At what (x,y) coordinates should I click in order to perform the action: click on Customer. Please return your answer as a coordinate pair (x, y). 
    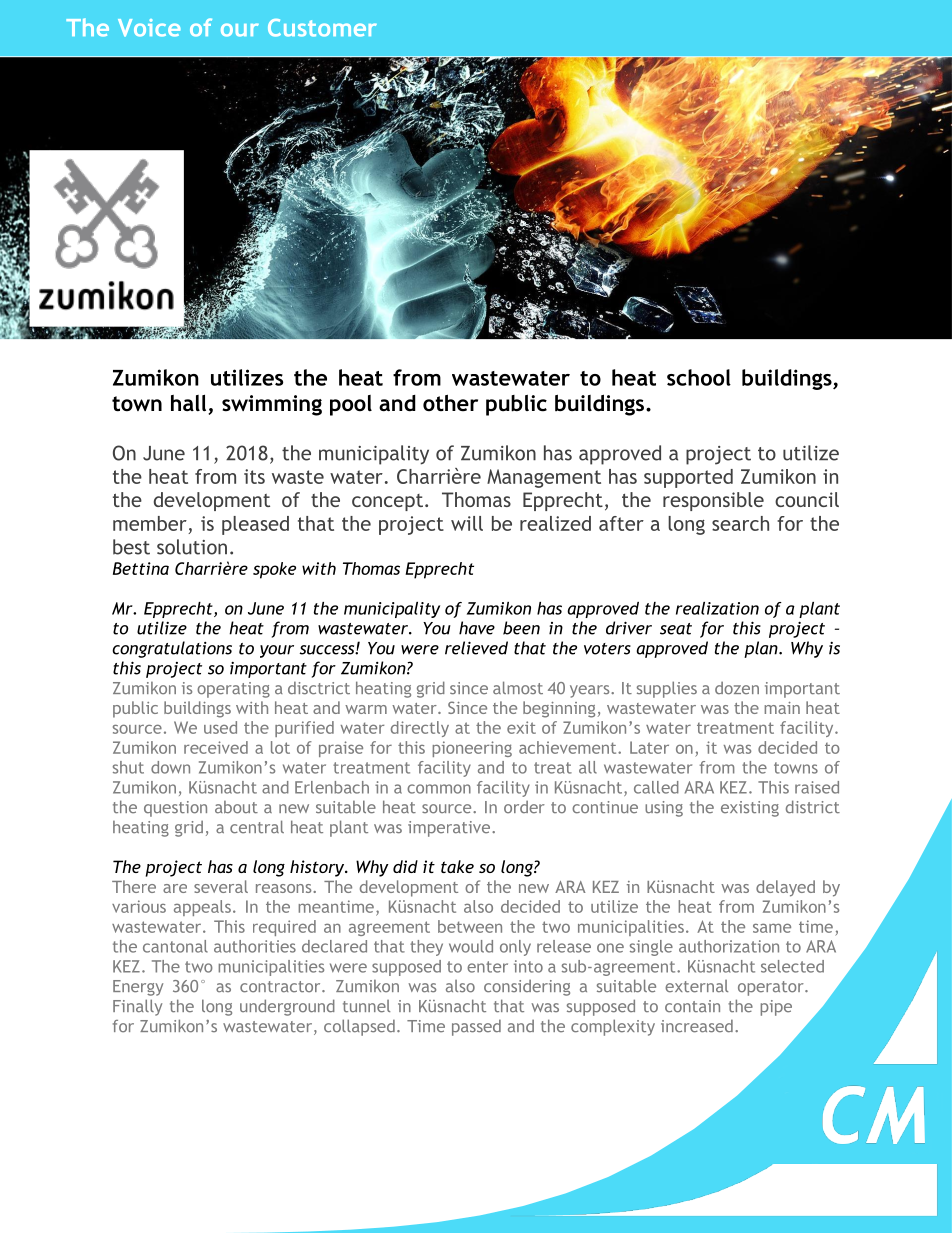
    Looking at the image, I should click on (322, 28).
